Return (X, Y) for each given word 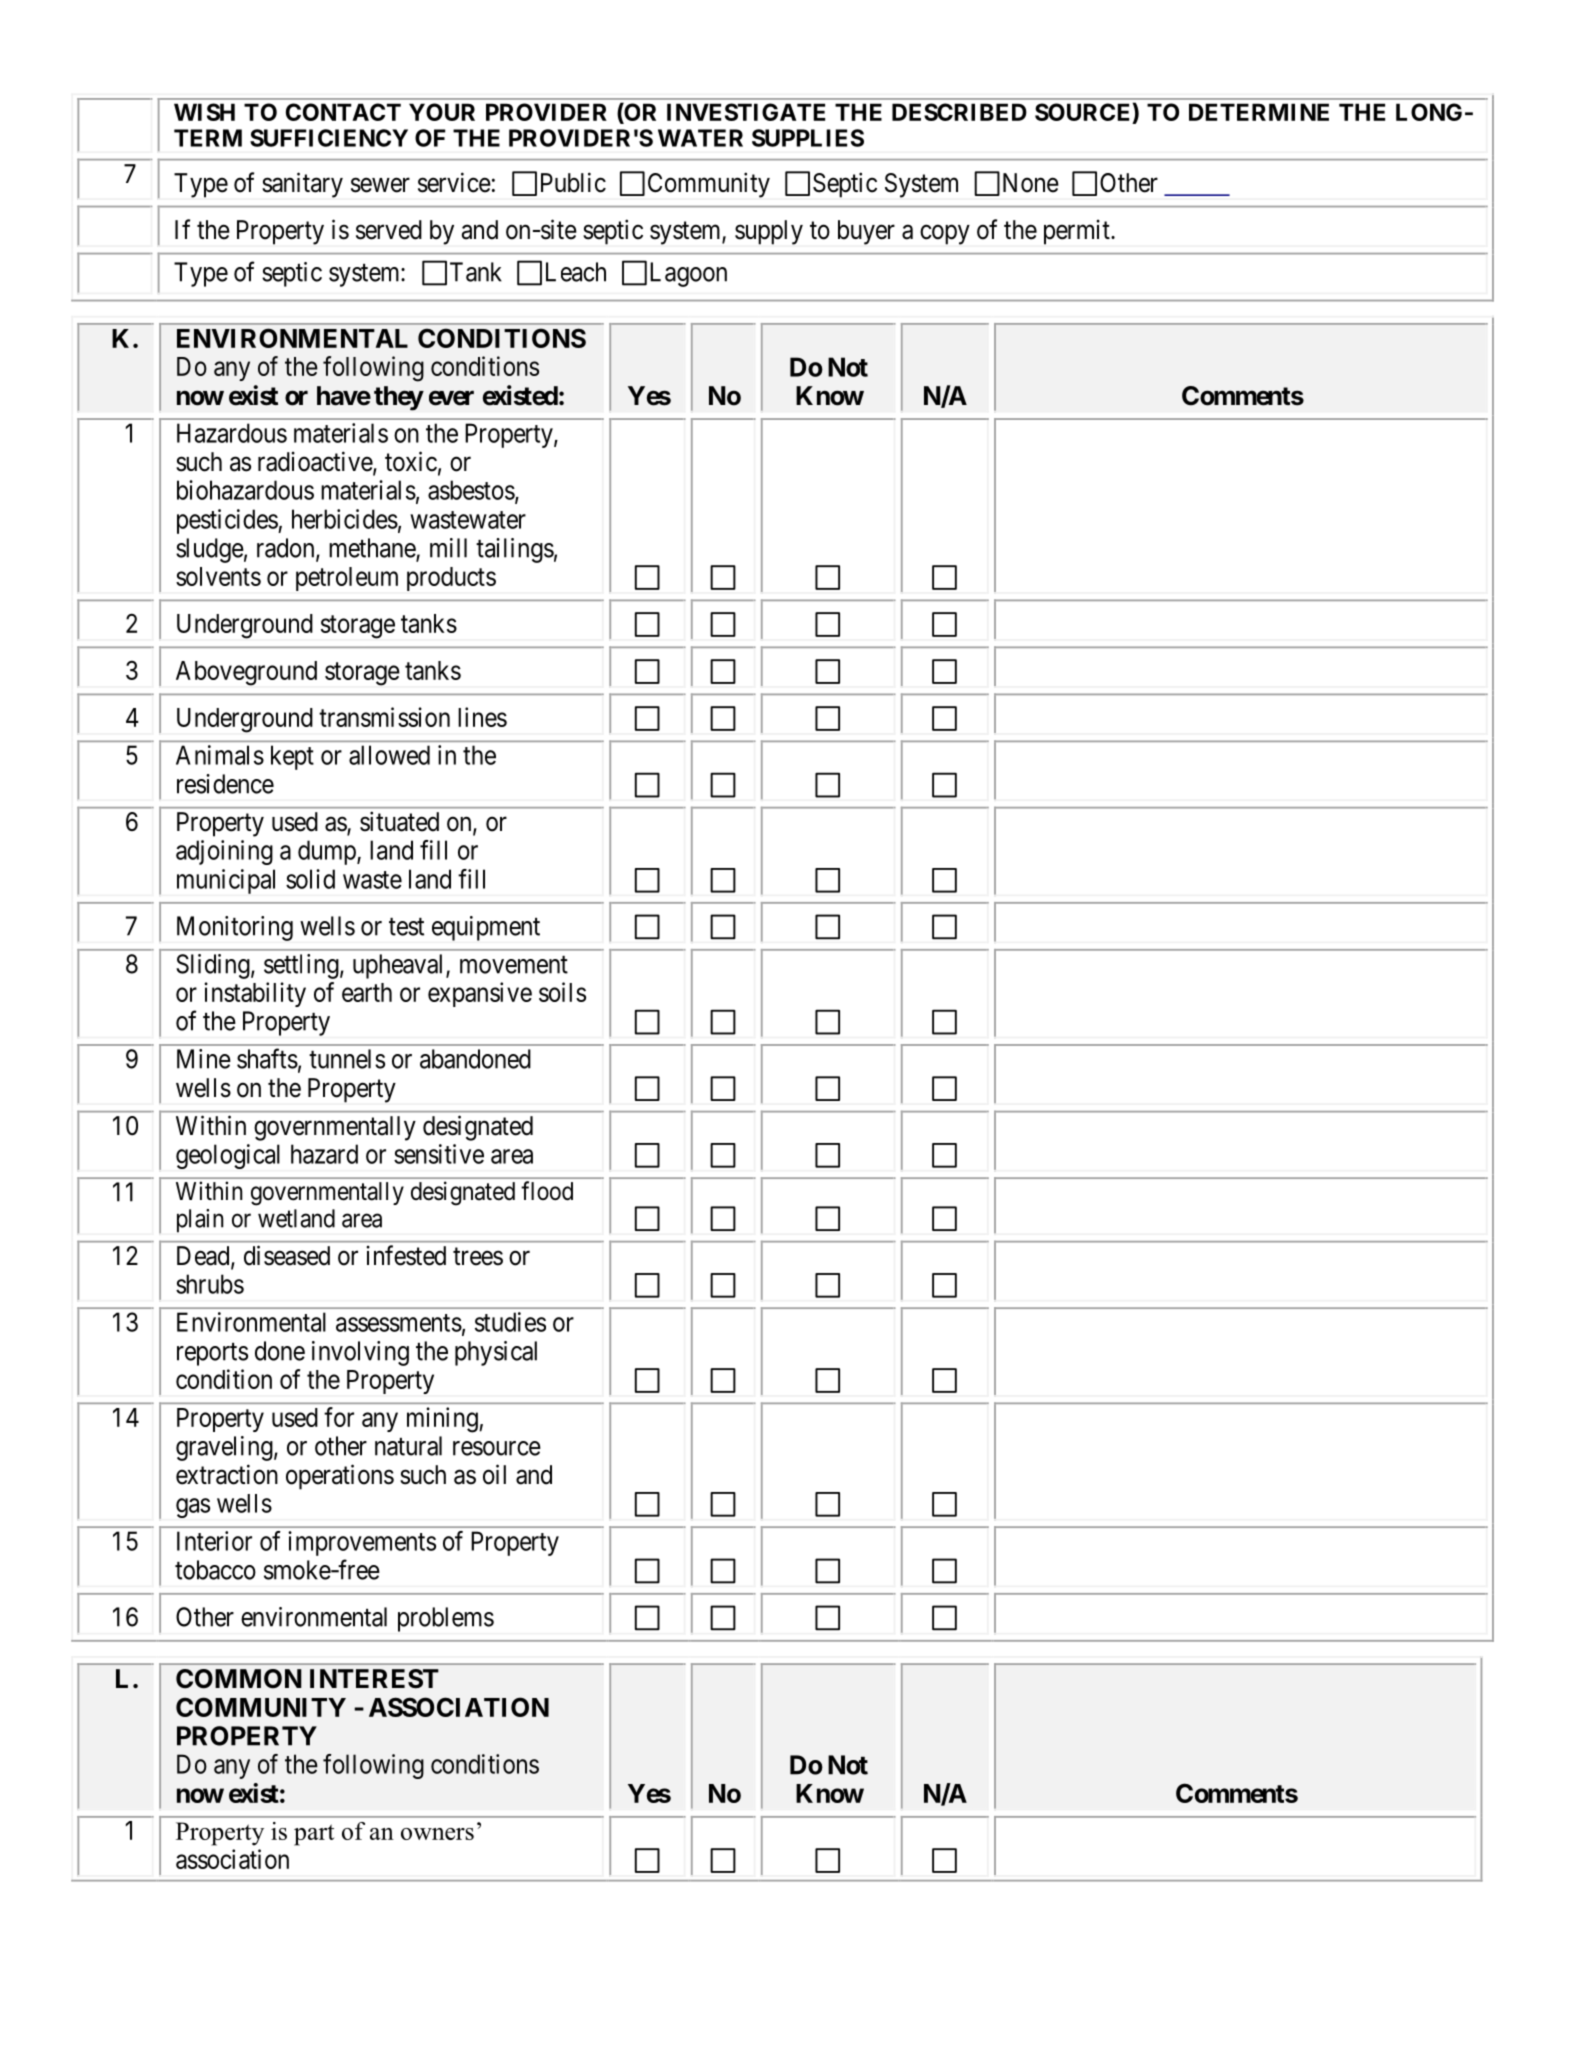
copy (945, 235)
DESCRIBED (959, 112)
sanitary (302, 185)
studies (510, 1322)
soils (562, 992)
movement (514, 965)
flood (547, 1191)
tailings (515, 550)
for (339, 1417)
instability (255, 994)
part (314, 1835)
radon (287, 549)
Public (573, 182)
